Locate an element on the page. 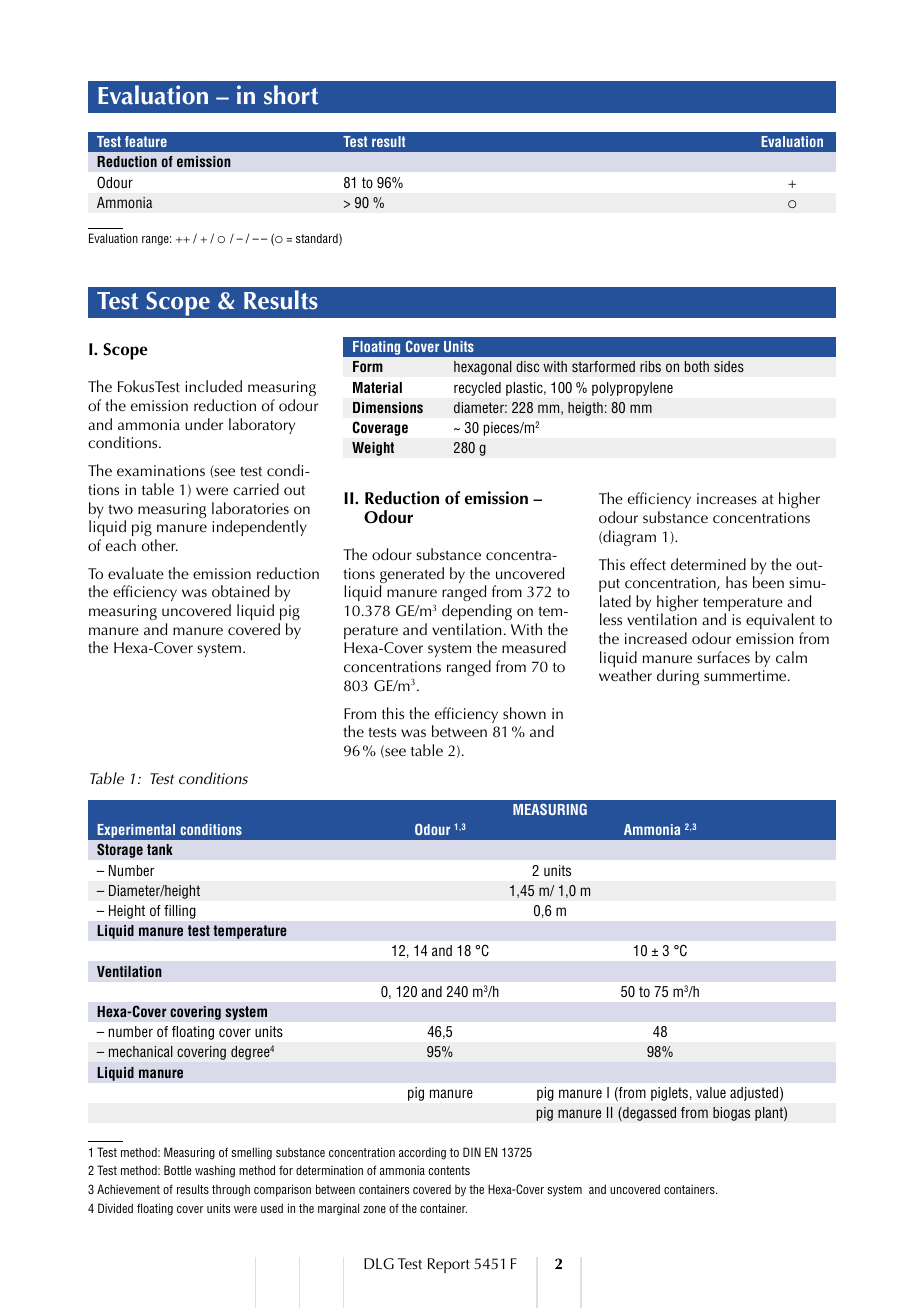 This image has height=1308, width=924. according is located at coordinates (422, 1153).
